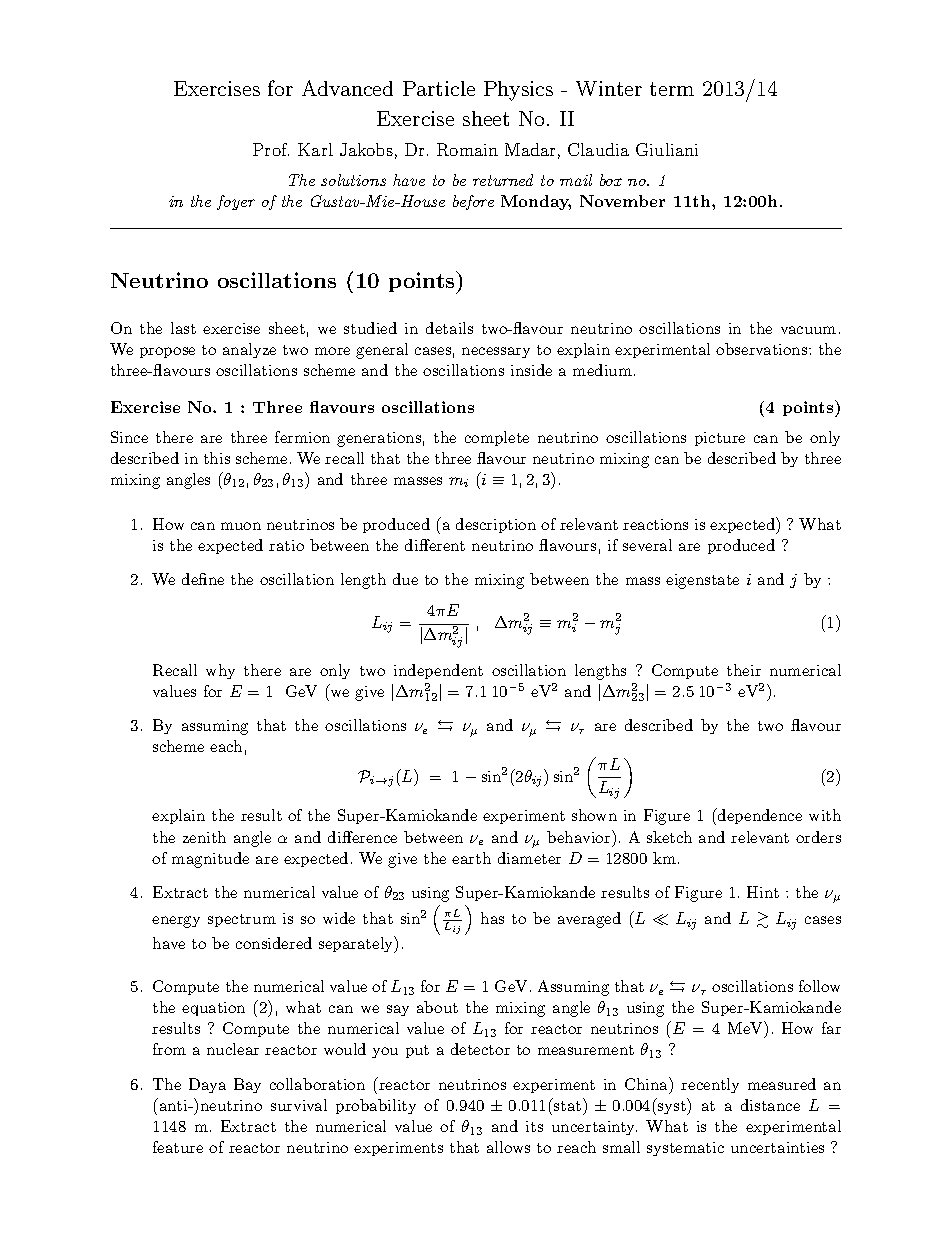 Image resolution: width=952 pixels, height=1233 pixels. Describe the element at coordinates (761, 349) in the image. I see `observations` at that location.
